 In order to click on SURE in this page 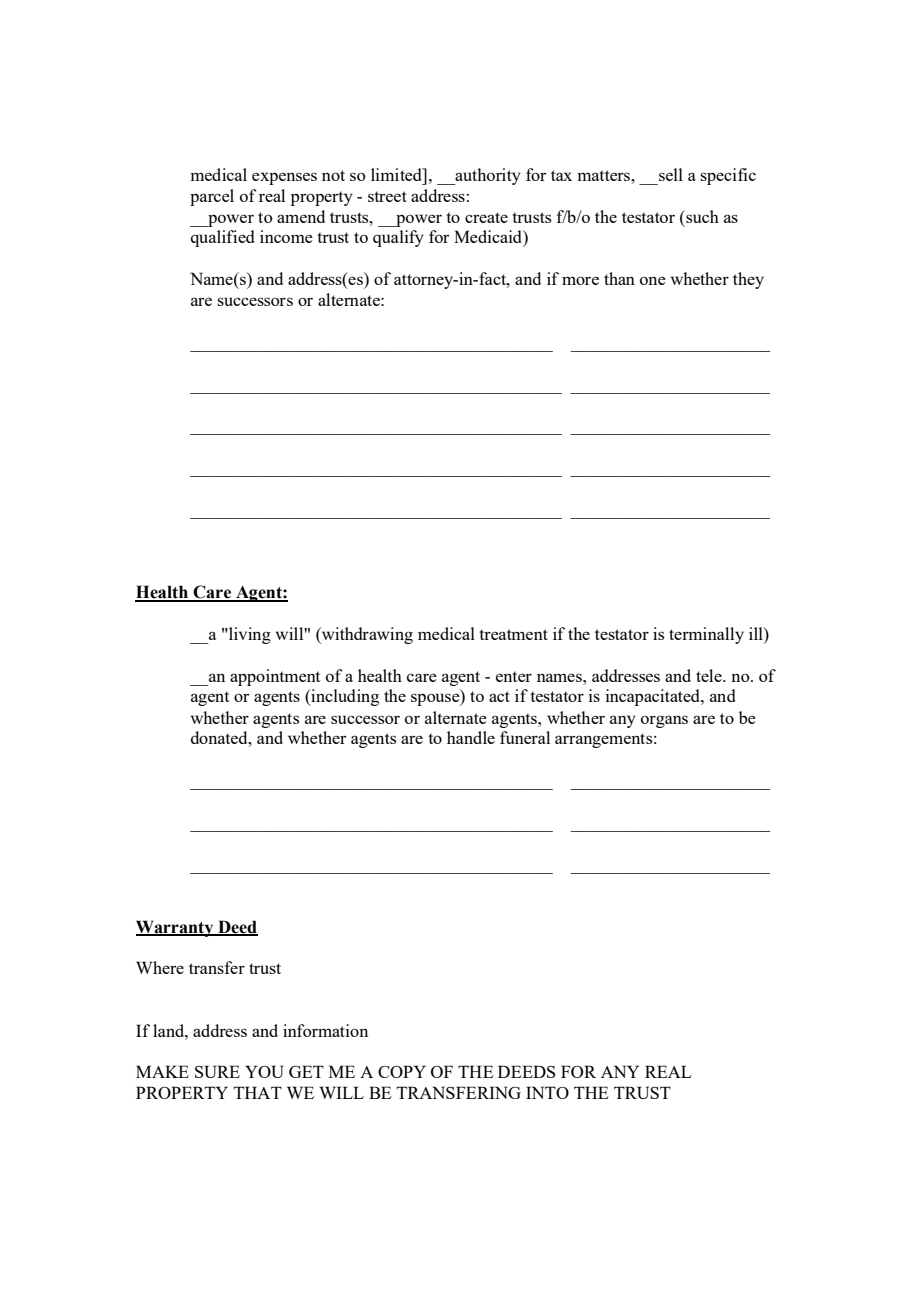, I will do `click(217, 1071)`.
